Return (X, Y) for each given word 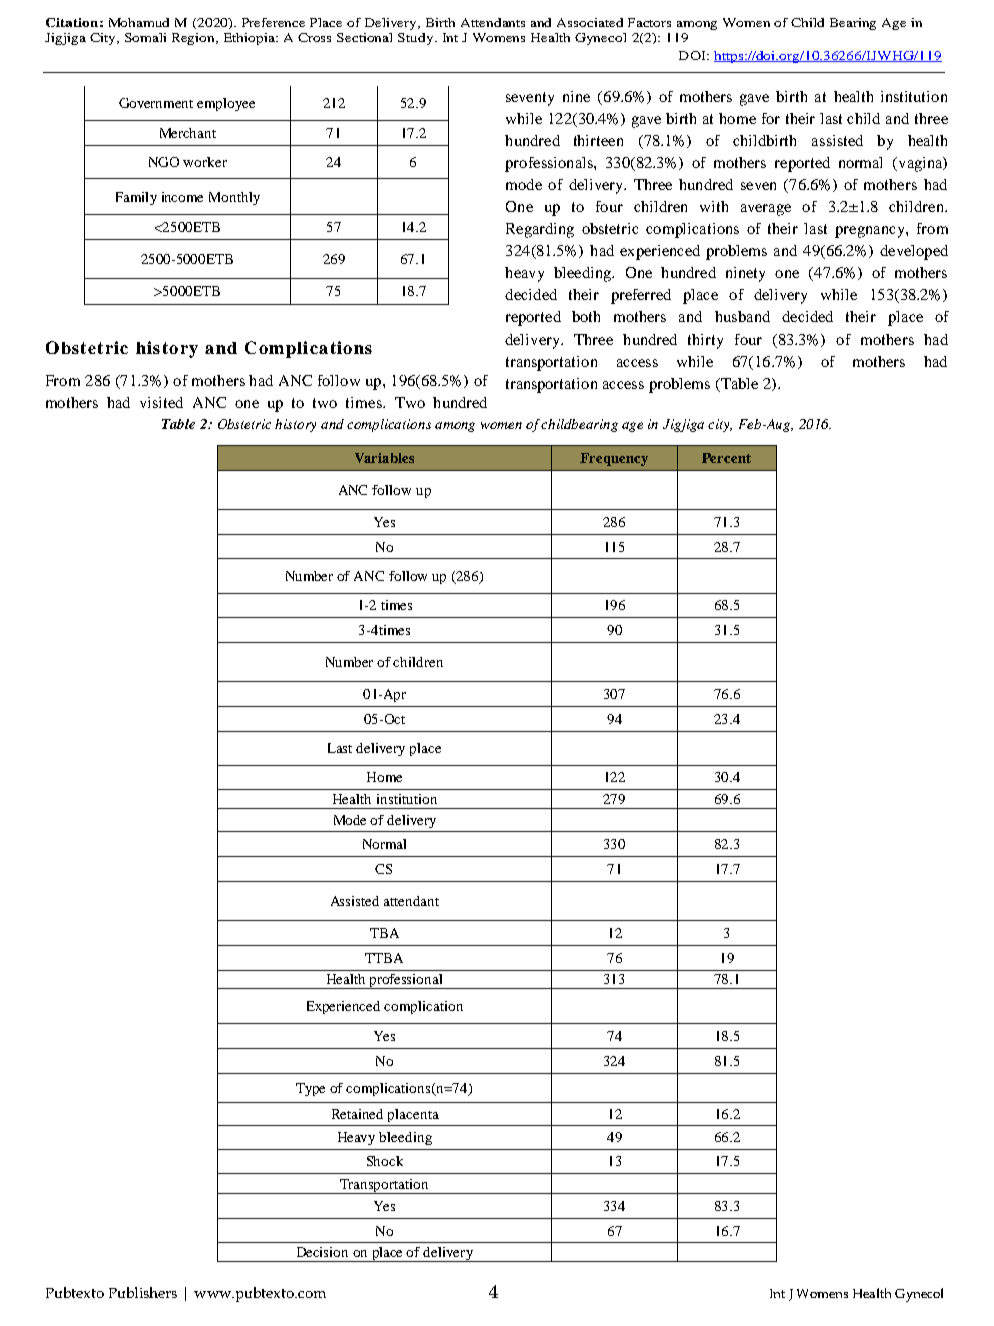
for (771, 118)
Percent (726, 458)
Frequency (614, 459)
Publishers (143, 1292)
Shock (385, 1161)
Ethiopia (251, 39)
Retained (357, 1114)
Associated (590, 22)
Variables (384, 458)
